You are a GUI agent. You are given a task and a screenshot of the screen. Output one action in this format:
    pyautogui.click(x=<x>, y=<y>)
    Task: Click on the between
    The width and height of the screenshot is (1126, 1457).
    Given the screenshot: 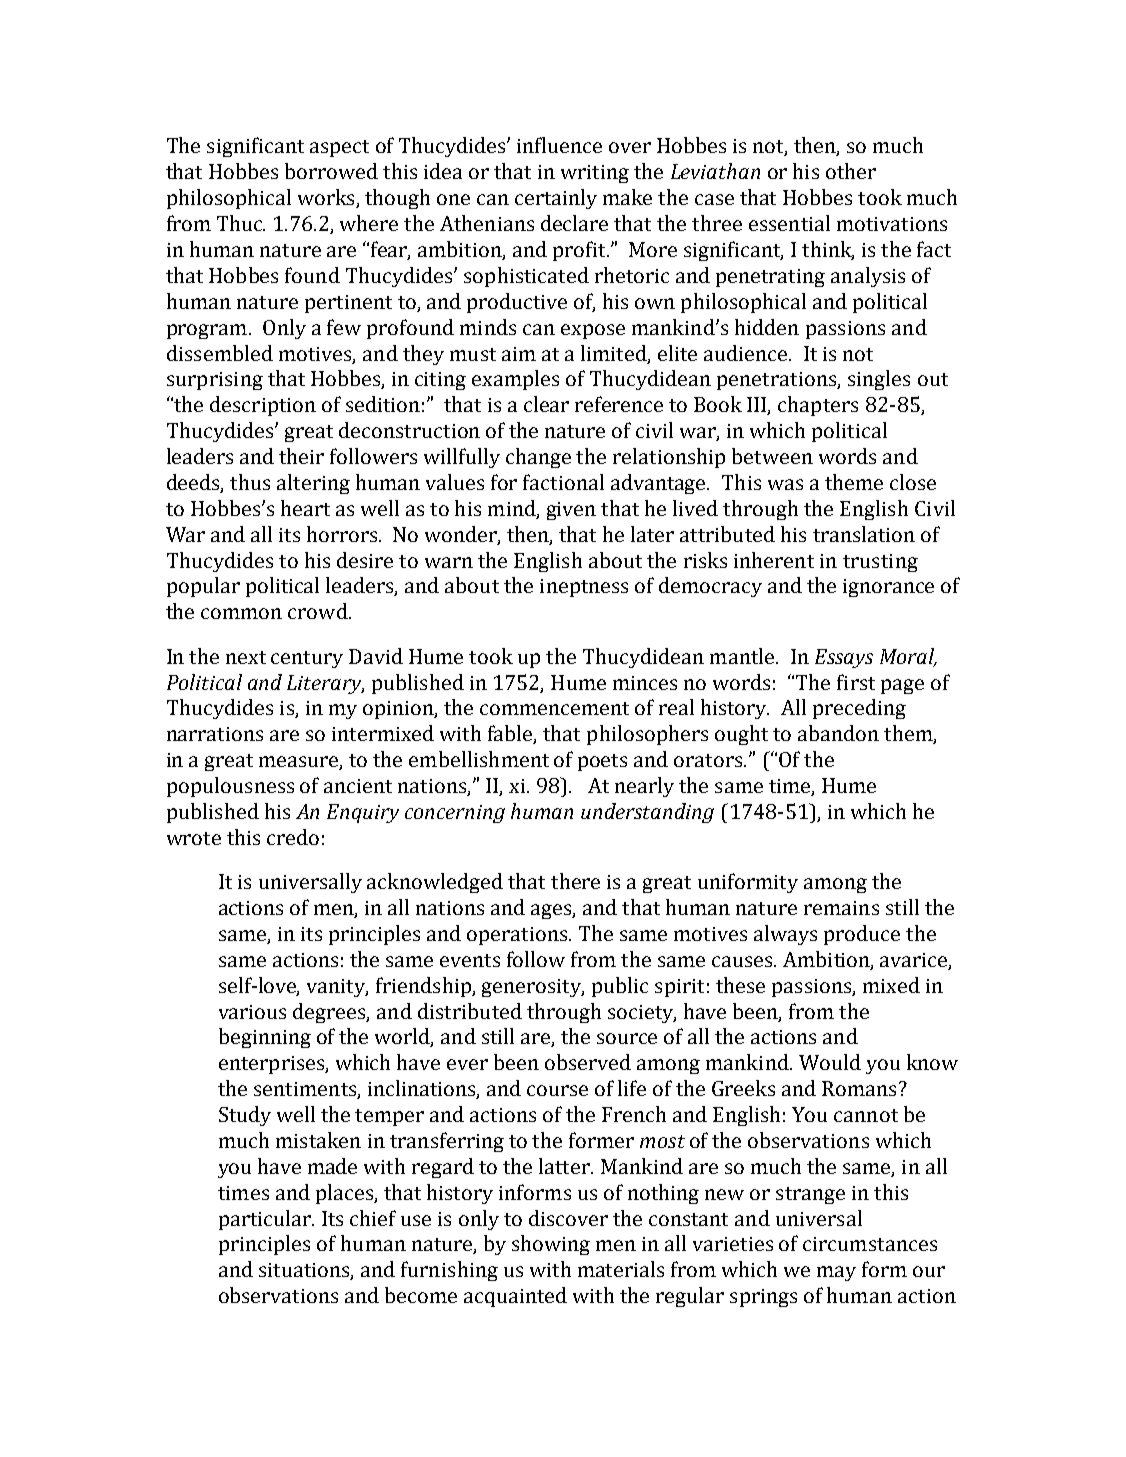 What is the action you would take?
    pyautogui.click(x=772, y=456)
